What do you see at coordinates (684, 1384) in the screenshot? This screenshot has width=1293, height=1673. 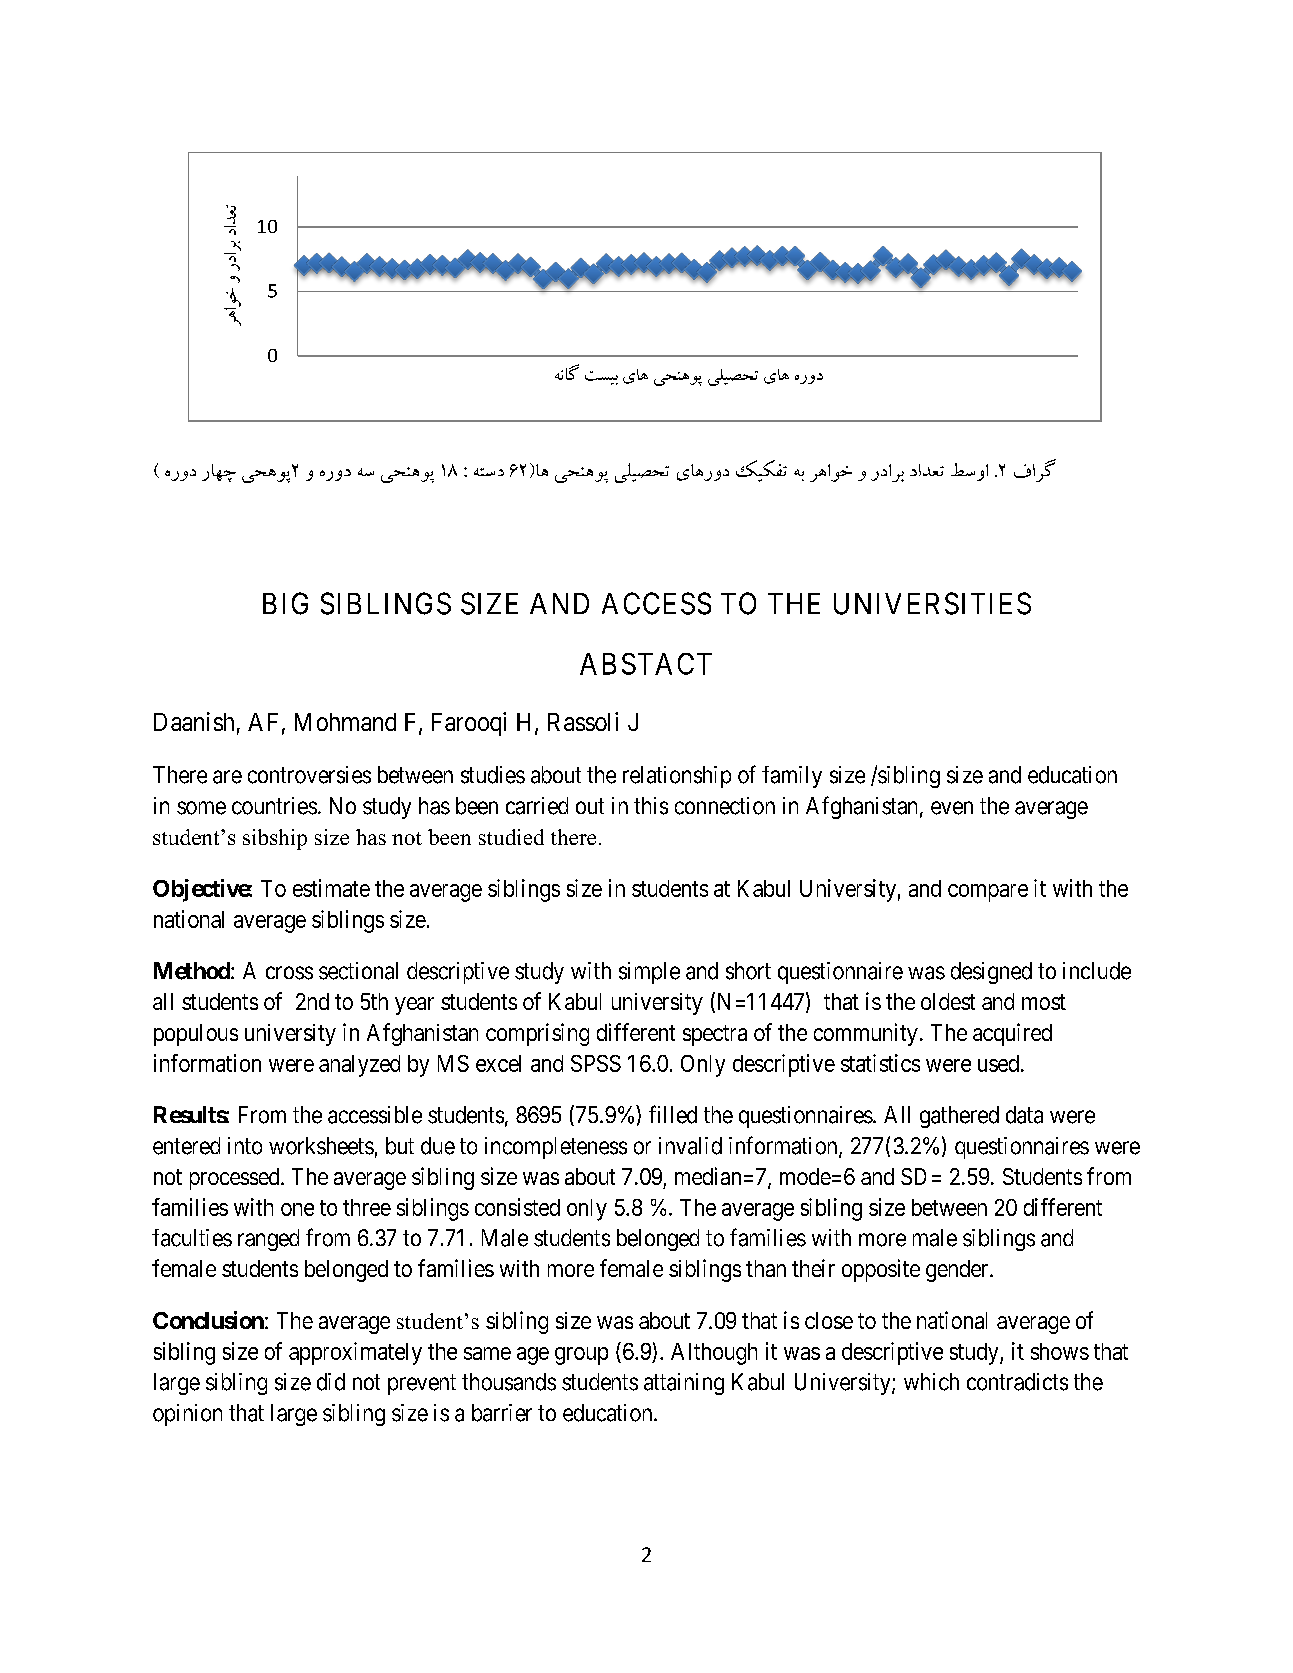 I see `attaining` at bounding box center [684, 1384].
